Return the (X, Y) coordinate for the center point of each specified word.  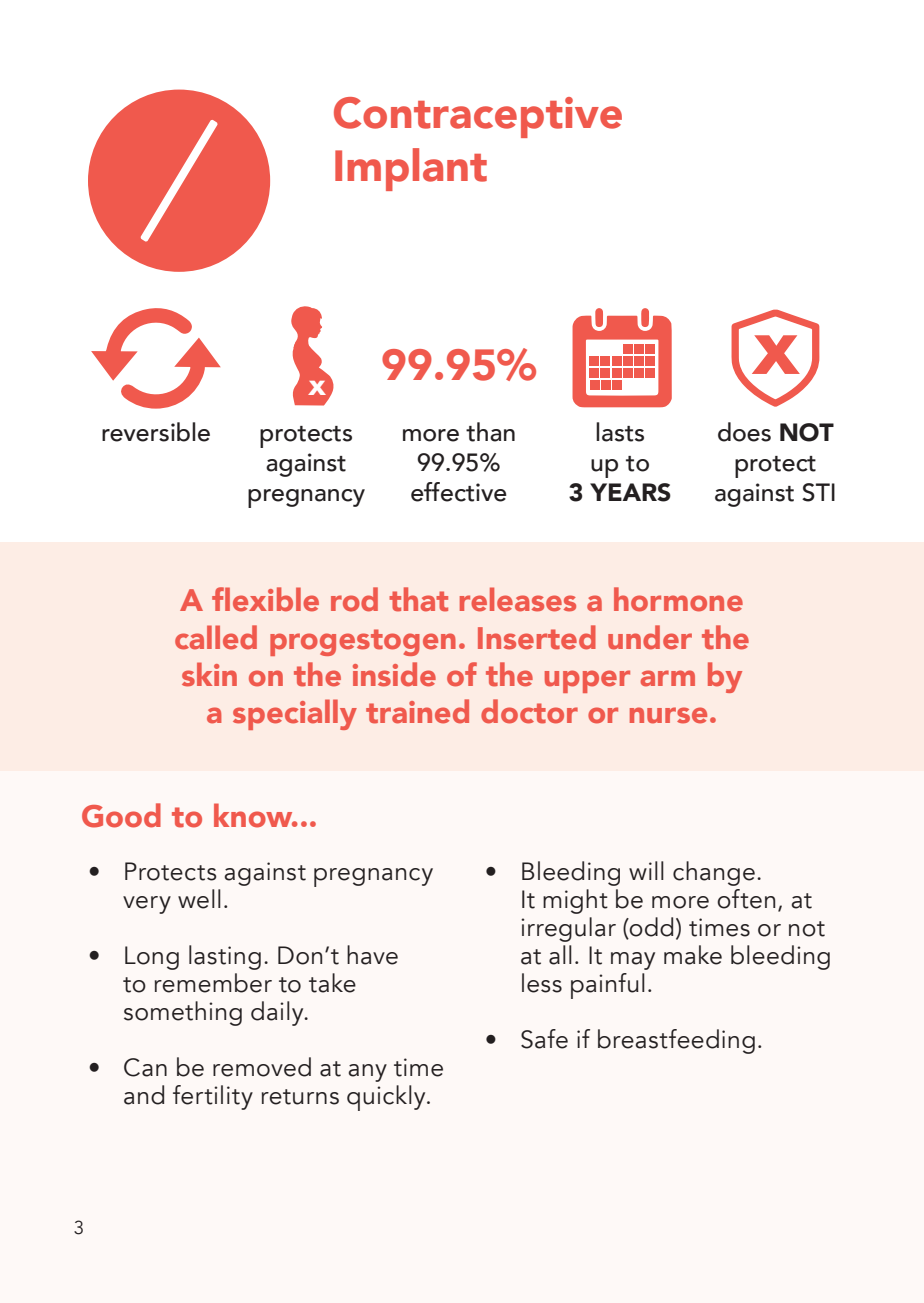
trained (417, 711)
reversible (156, 432)
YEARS (630, 492)
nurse (668, 715)
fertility (213, 1097)
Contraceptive (478, 117)
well (199, 899)
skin (209, 674)
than (490, 432)
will (646, 870)
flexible (265, 599)
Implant (411, 169)
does (744, 432)
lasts (620, 432)
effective (459, 492)
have (372, 955)
